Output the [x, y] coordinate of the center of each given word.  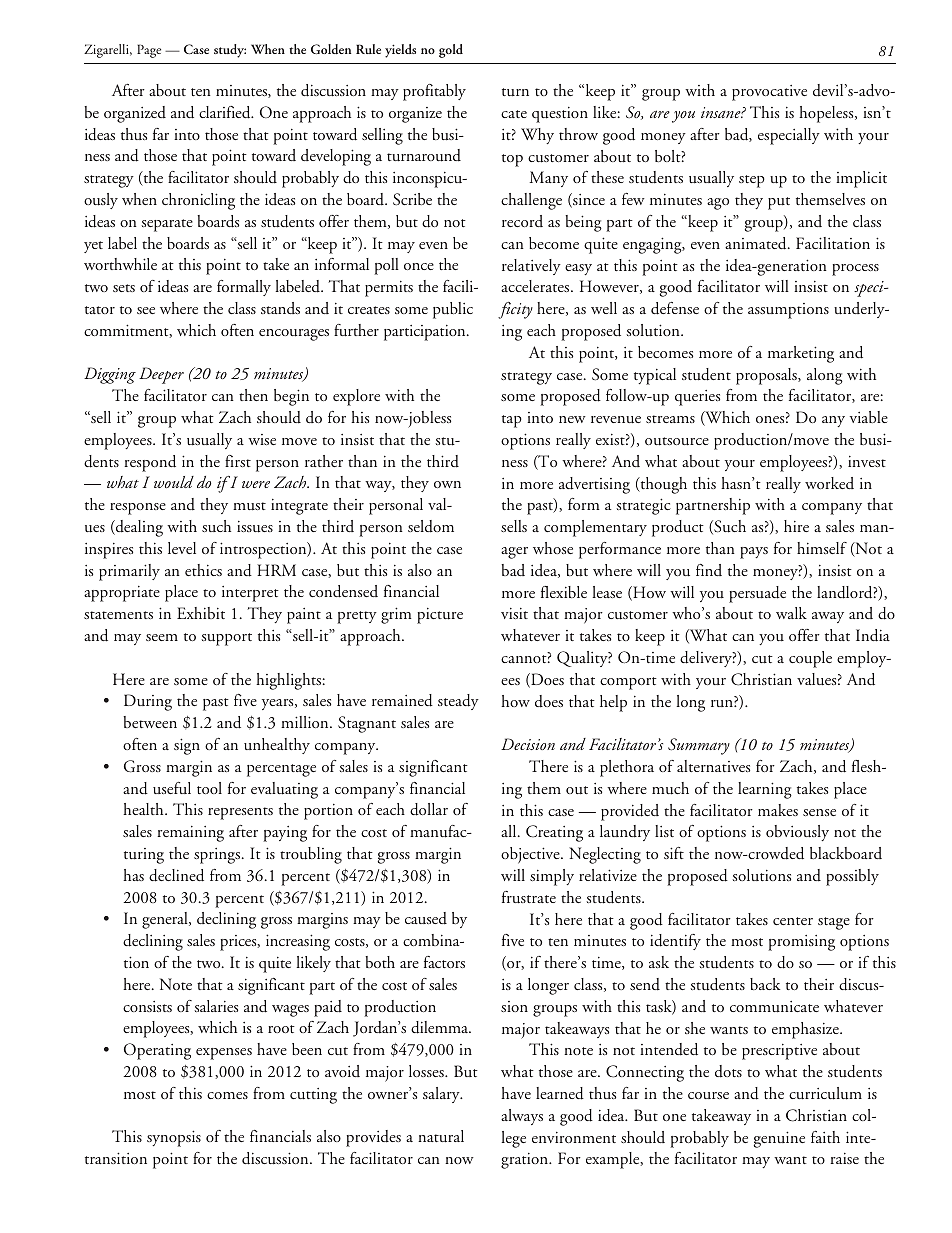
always [522, 1117]
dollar [429, 809]
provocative [769, 93]
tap [512, 421]
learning [765, 790]
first [238, 461]
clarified [226, 112]
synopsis [174, 1138]
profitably [434, 92]
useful [172, 788]
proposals [767, 376]
